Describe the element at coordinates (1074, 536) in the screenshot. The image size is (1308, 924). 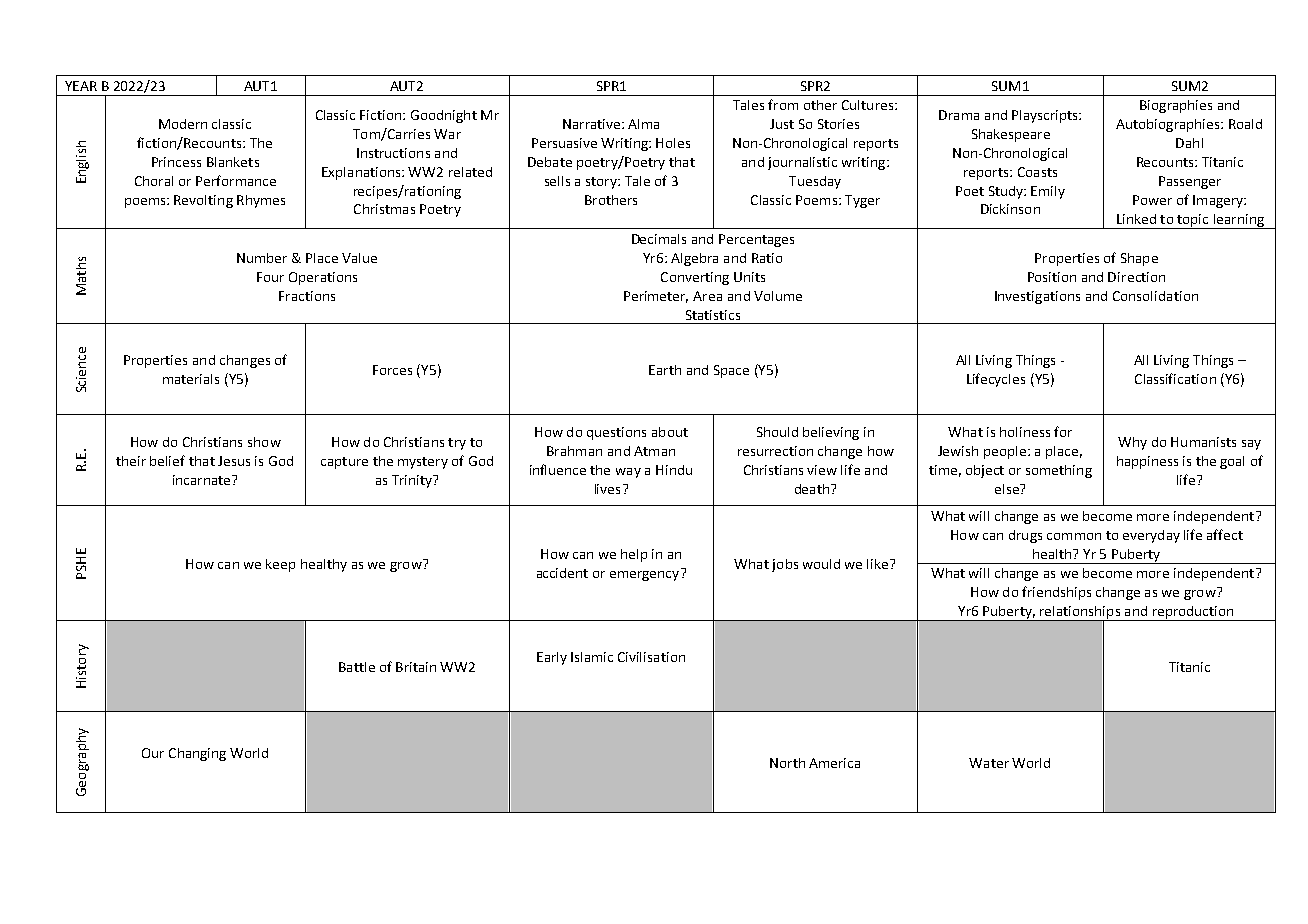
I see `common` at that location.
